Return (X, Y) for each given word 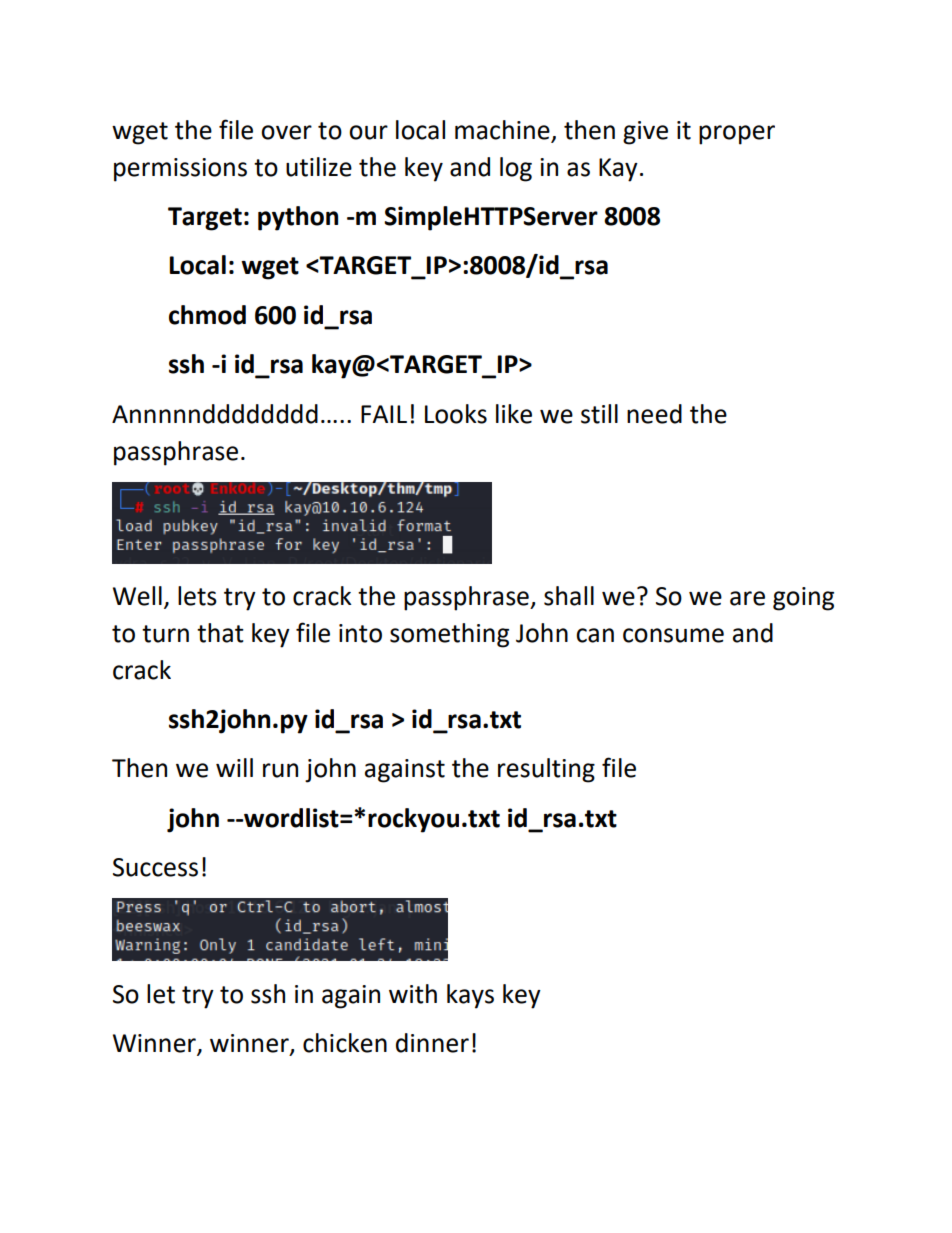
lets (197, 596)
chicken (345, 1043)
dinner (432, 1043)
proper (737, 135)
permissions (180, 170)
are (747, 598)
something (449, 635)
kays (470, 996)
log (516, 169)
